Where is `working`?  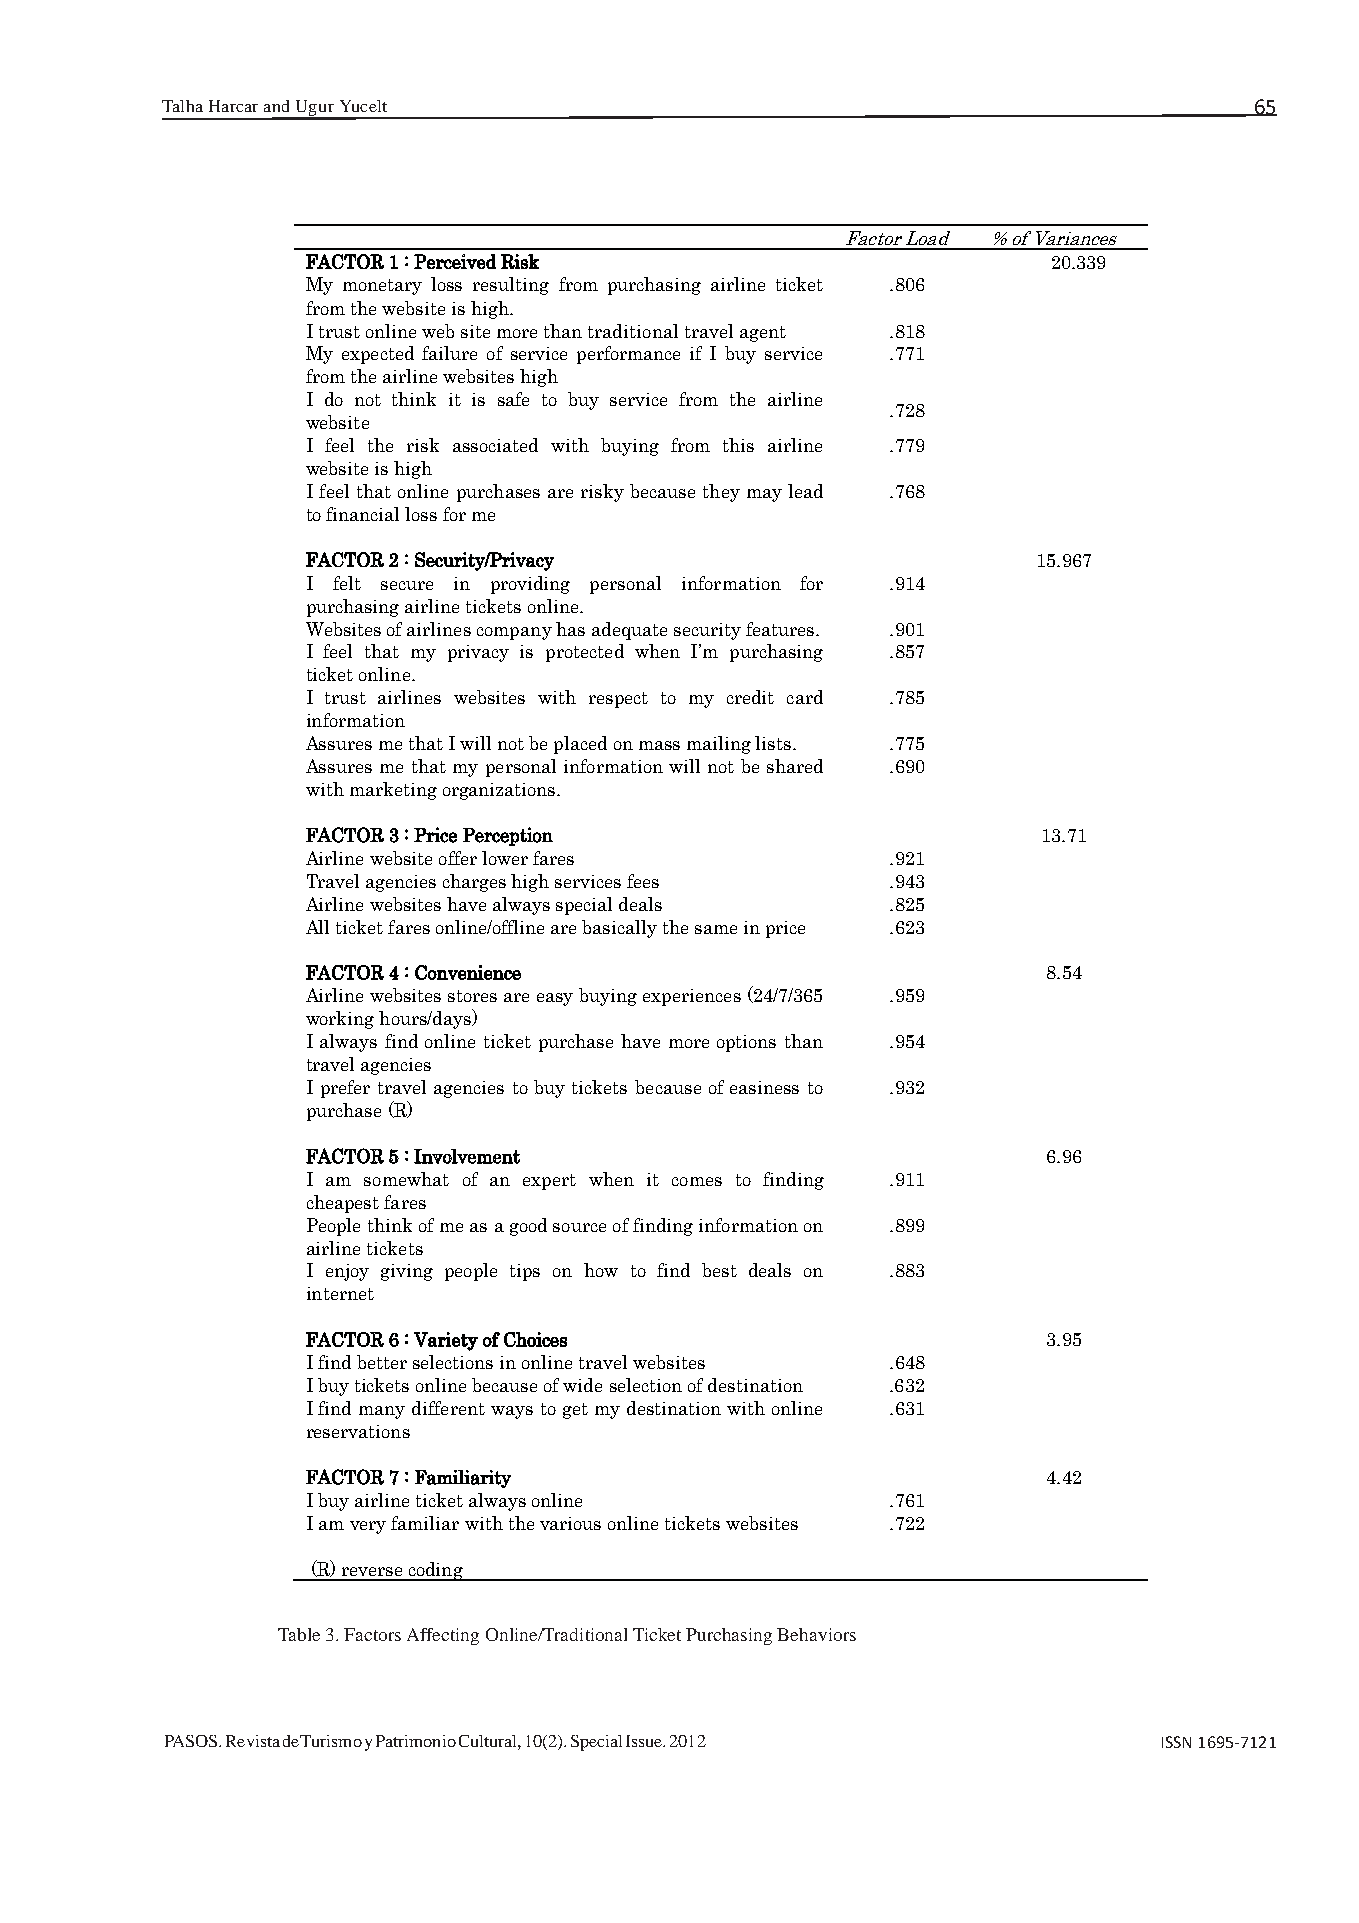 working is located at coordinates (340, 1020).
